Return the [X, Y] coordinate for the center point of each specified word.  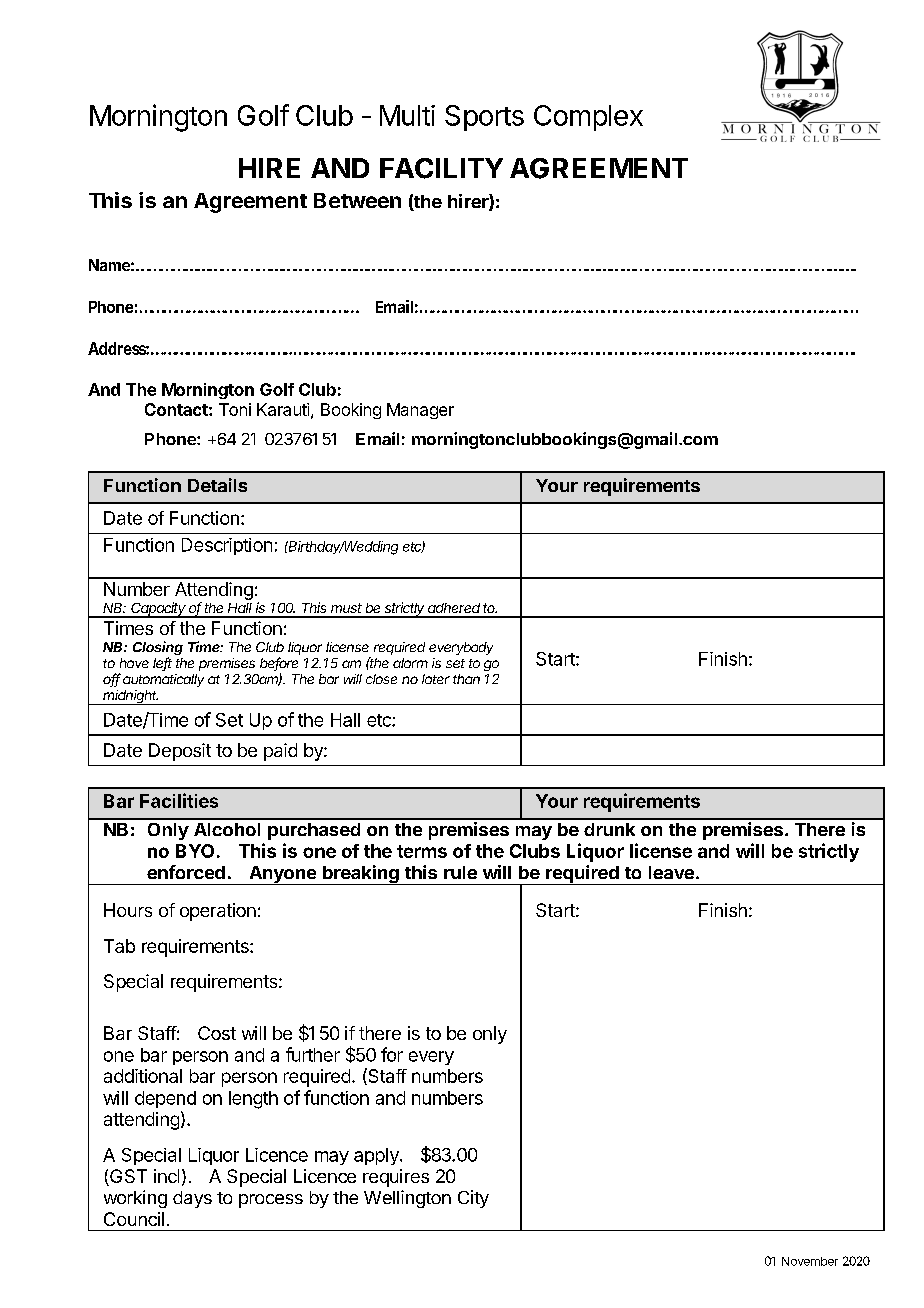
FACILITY [441, 168]
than [466, 679]
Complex [588, 118]
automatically [163, 680]
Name [111, 265]
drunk [609, 829]
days [192, 1199]
